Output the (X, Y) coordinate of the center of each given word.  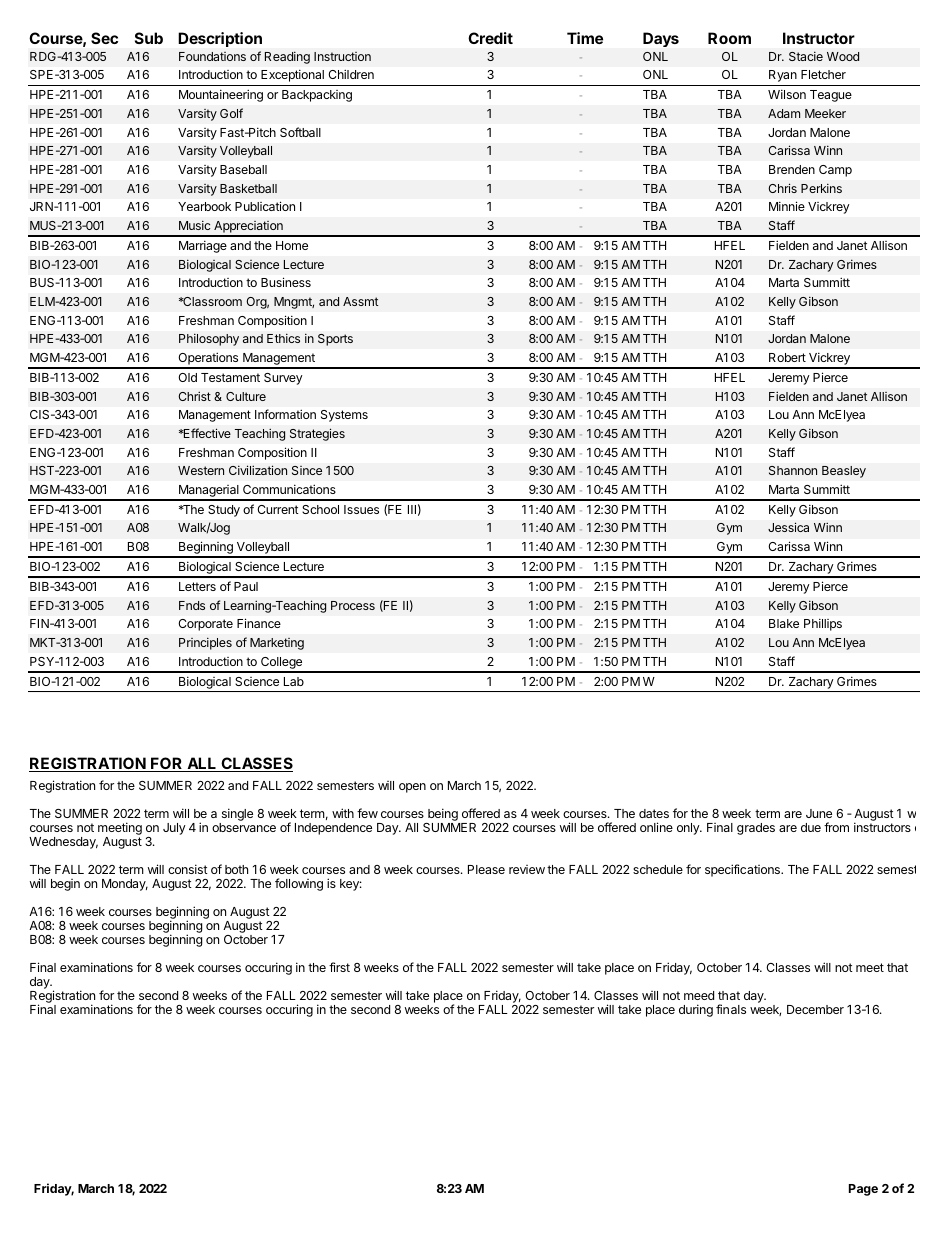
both (236, 869)
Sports (335, 340)
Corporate (206, 625)
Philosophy (209, 339)
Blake (784, 623)
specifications (743, 870)
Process (353, 605)
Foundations (212, 56)
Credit (490, 38)
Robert (787, 357)
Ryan (783, 76)
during (696, 1010)
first (339, 967)
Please (486, 869)
